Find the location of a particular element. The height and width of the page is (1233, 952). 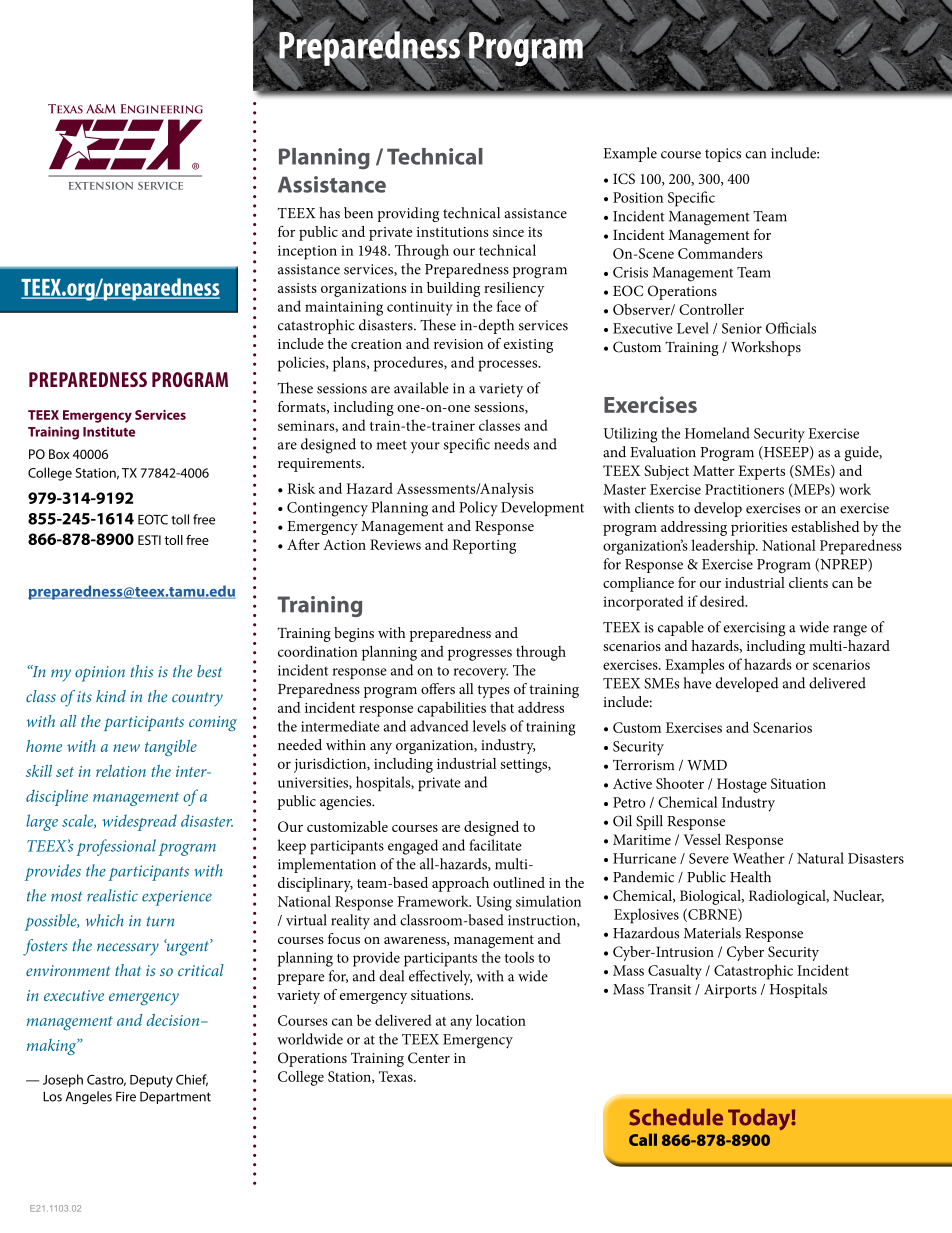

Texas is located at coordinates (397, 1076).
